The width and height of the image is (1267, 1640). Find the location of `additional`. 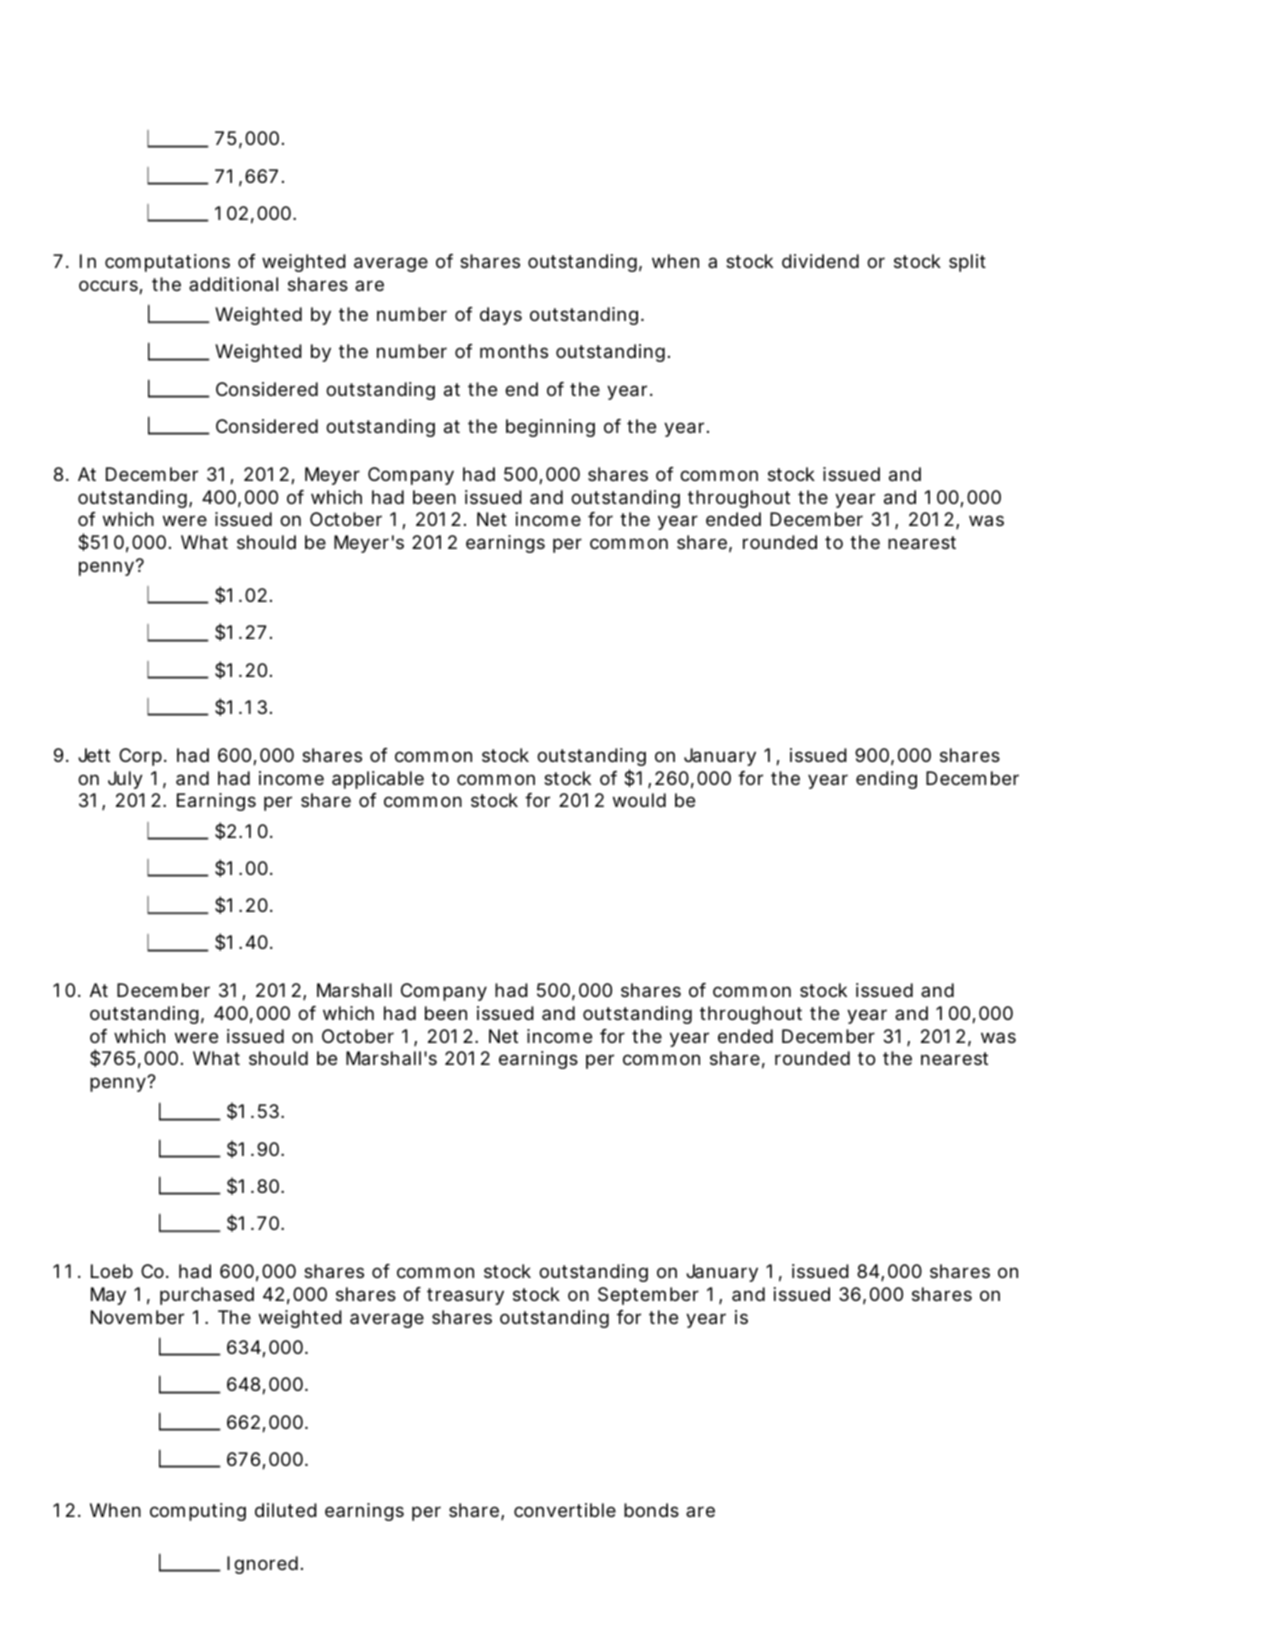

additional is located at coordinates (233, 284).
